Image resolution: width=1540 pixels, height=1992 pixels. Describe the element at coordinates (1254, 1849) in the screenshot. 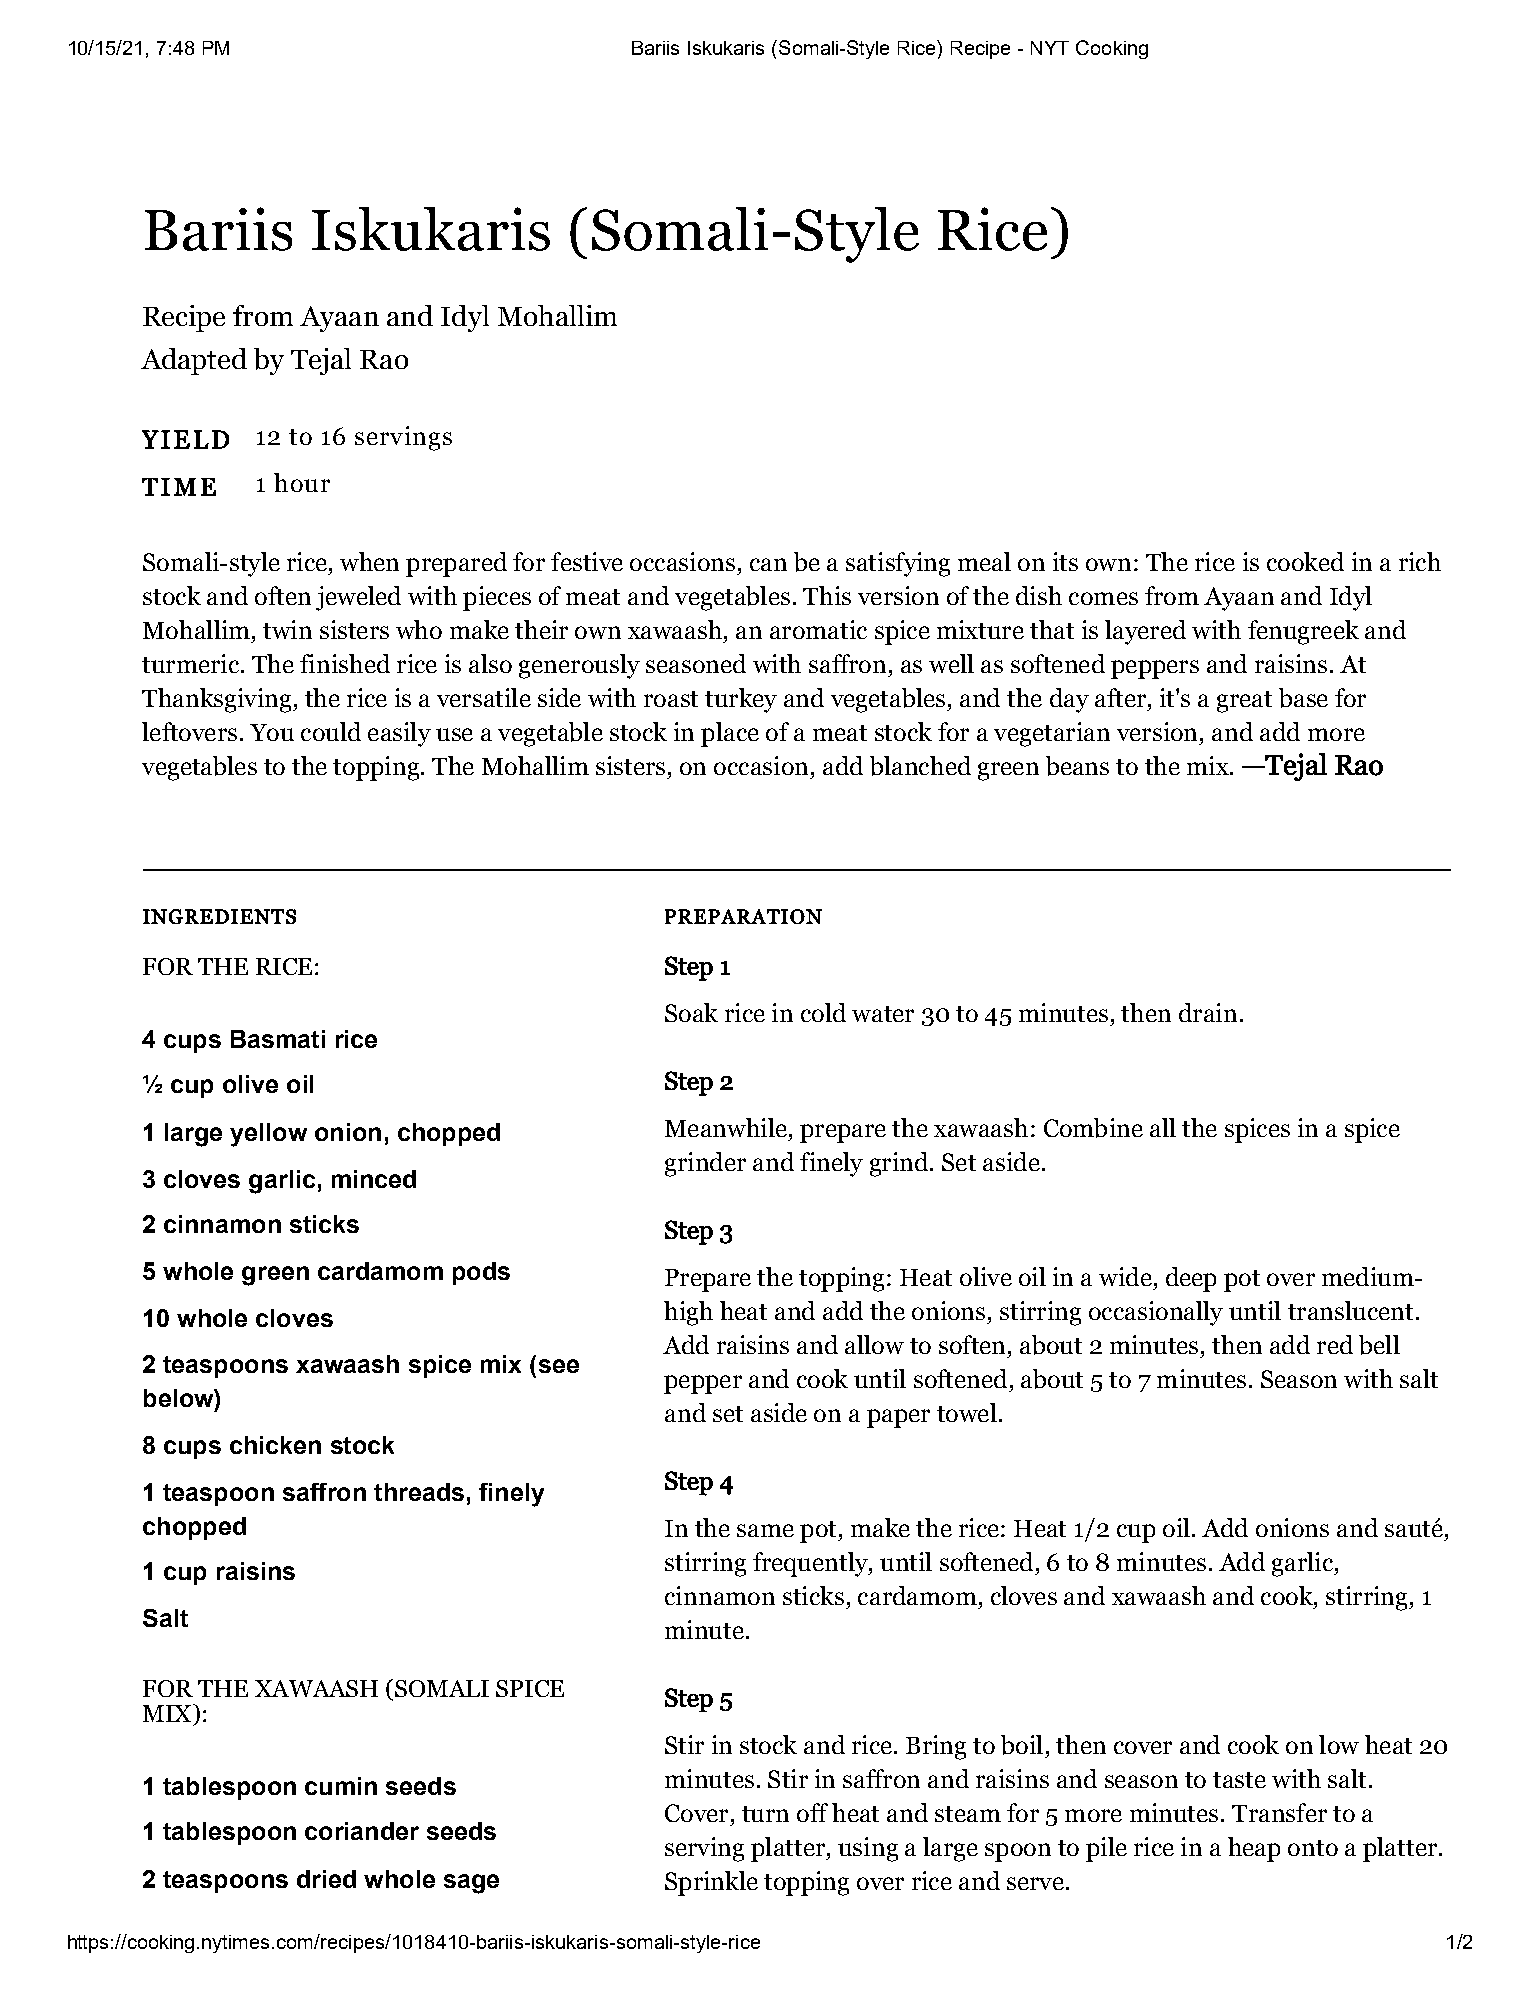

I see `heap` at that location.
